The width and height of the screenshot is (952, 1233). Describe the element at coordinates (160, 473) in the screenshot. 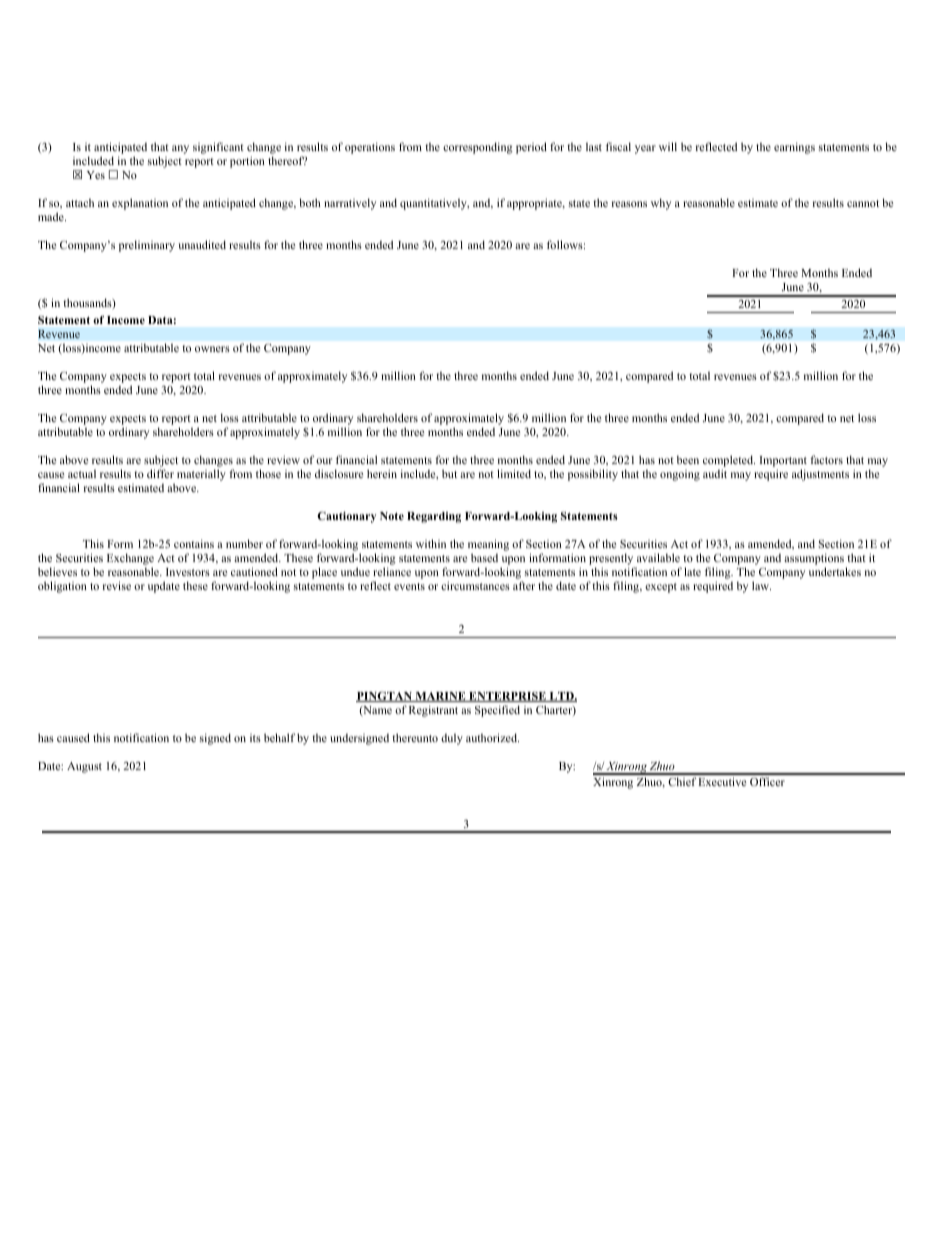

I see `differ` at that location.
